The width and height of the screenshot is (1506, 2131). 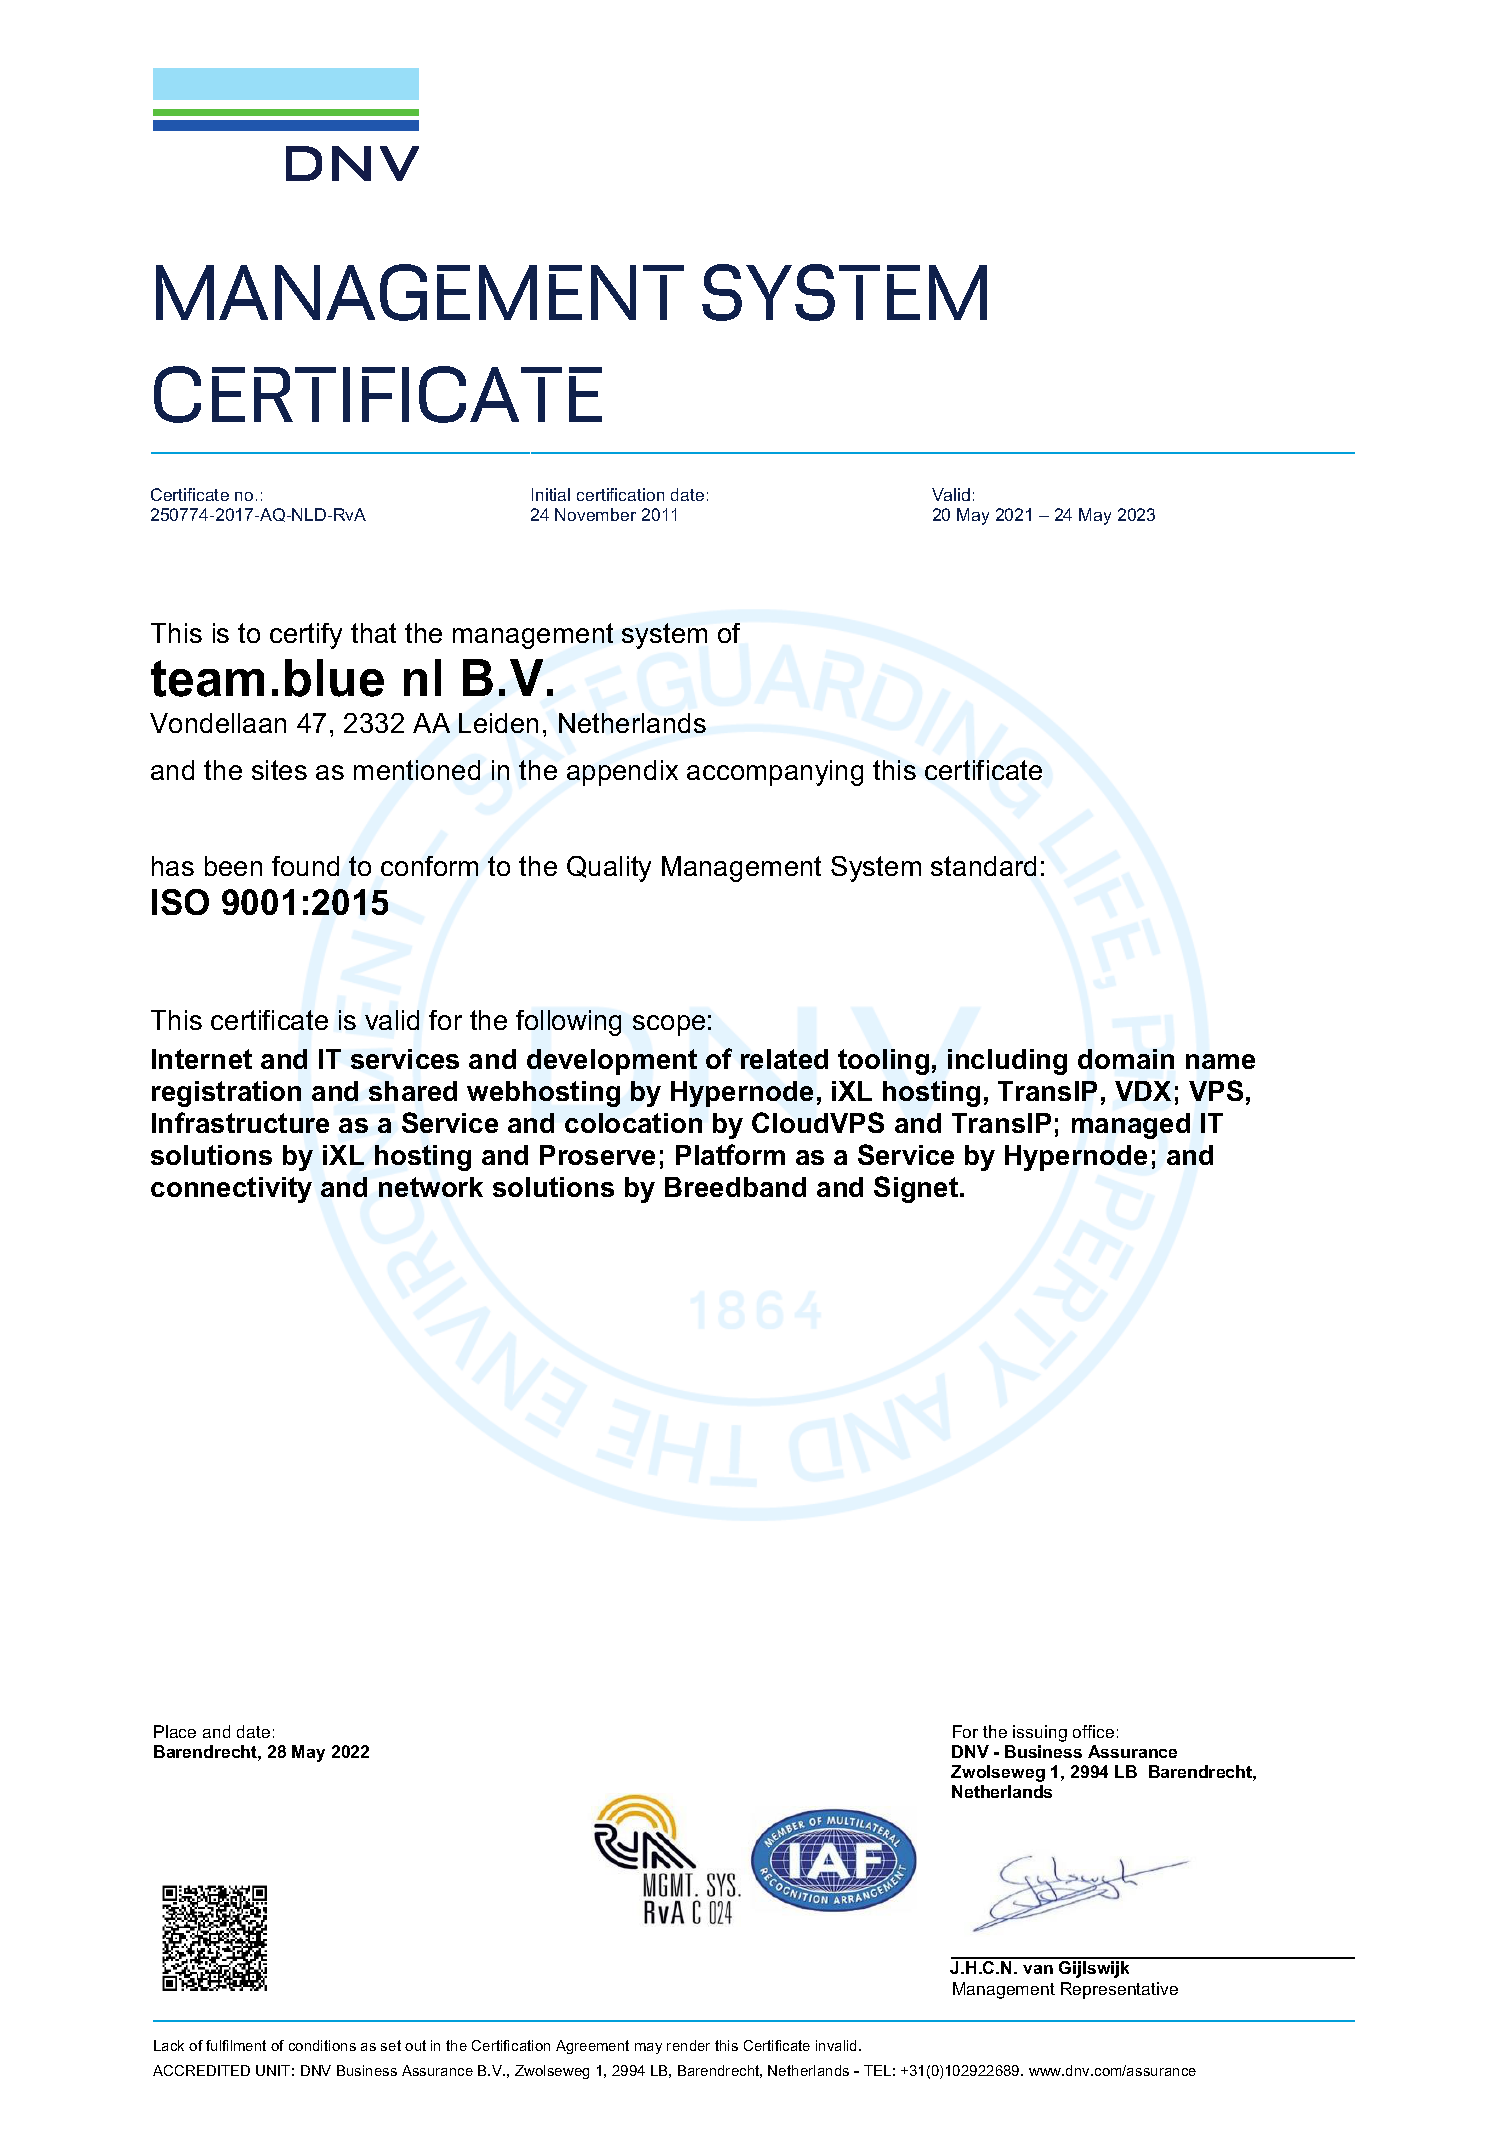 I want to click on accompanying, so click(x=775, y=773).
